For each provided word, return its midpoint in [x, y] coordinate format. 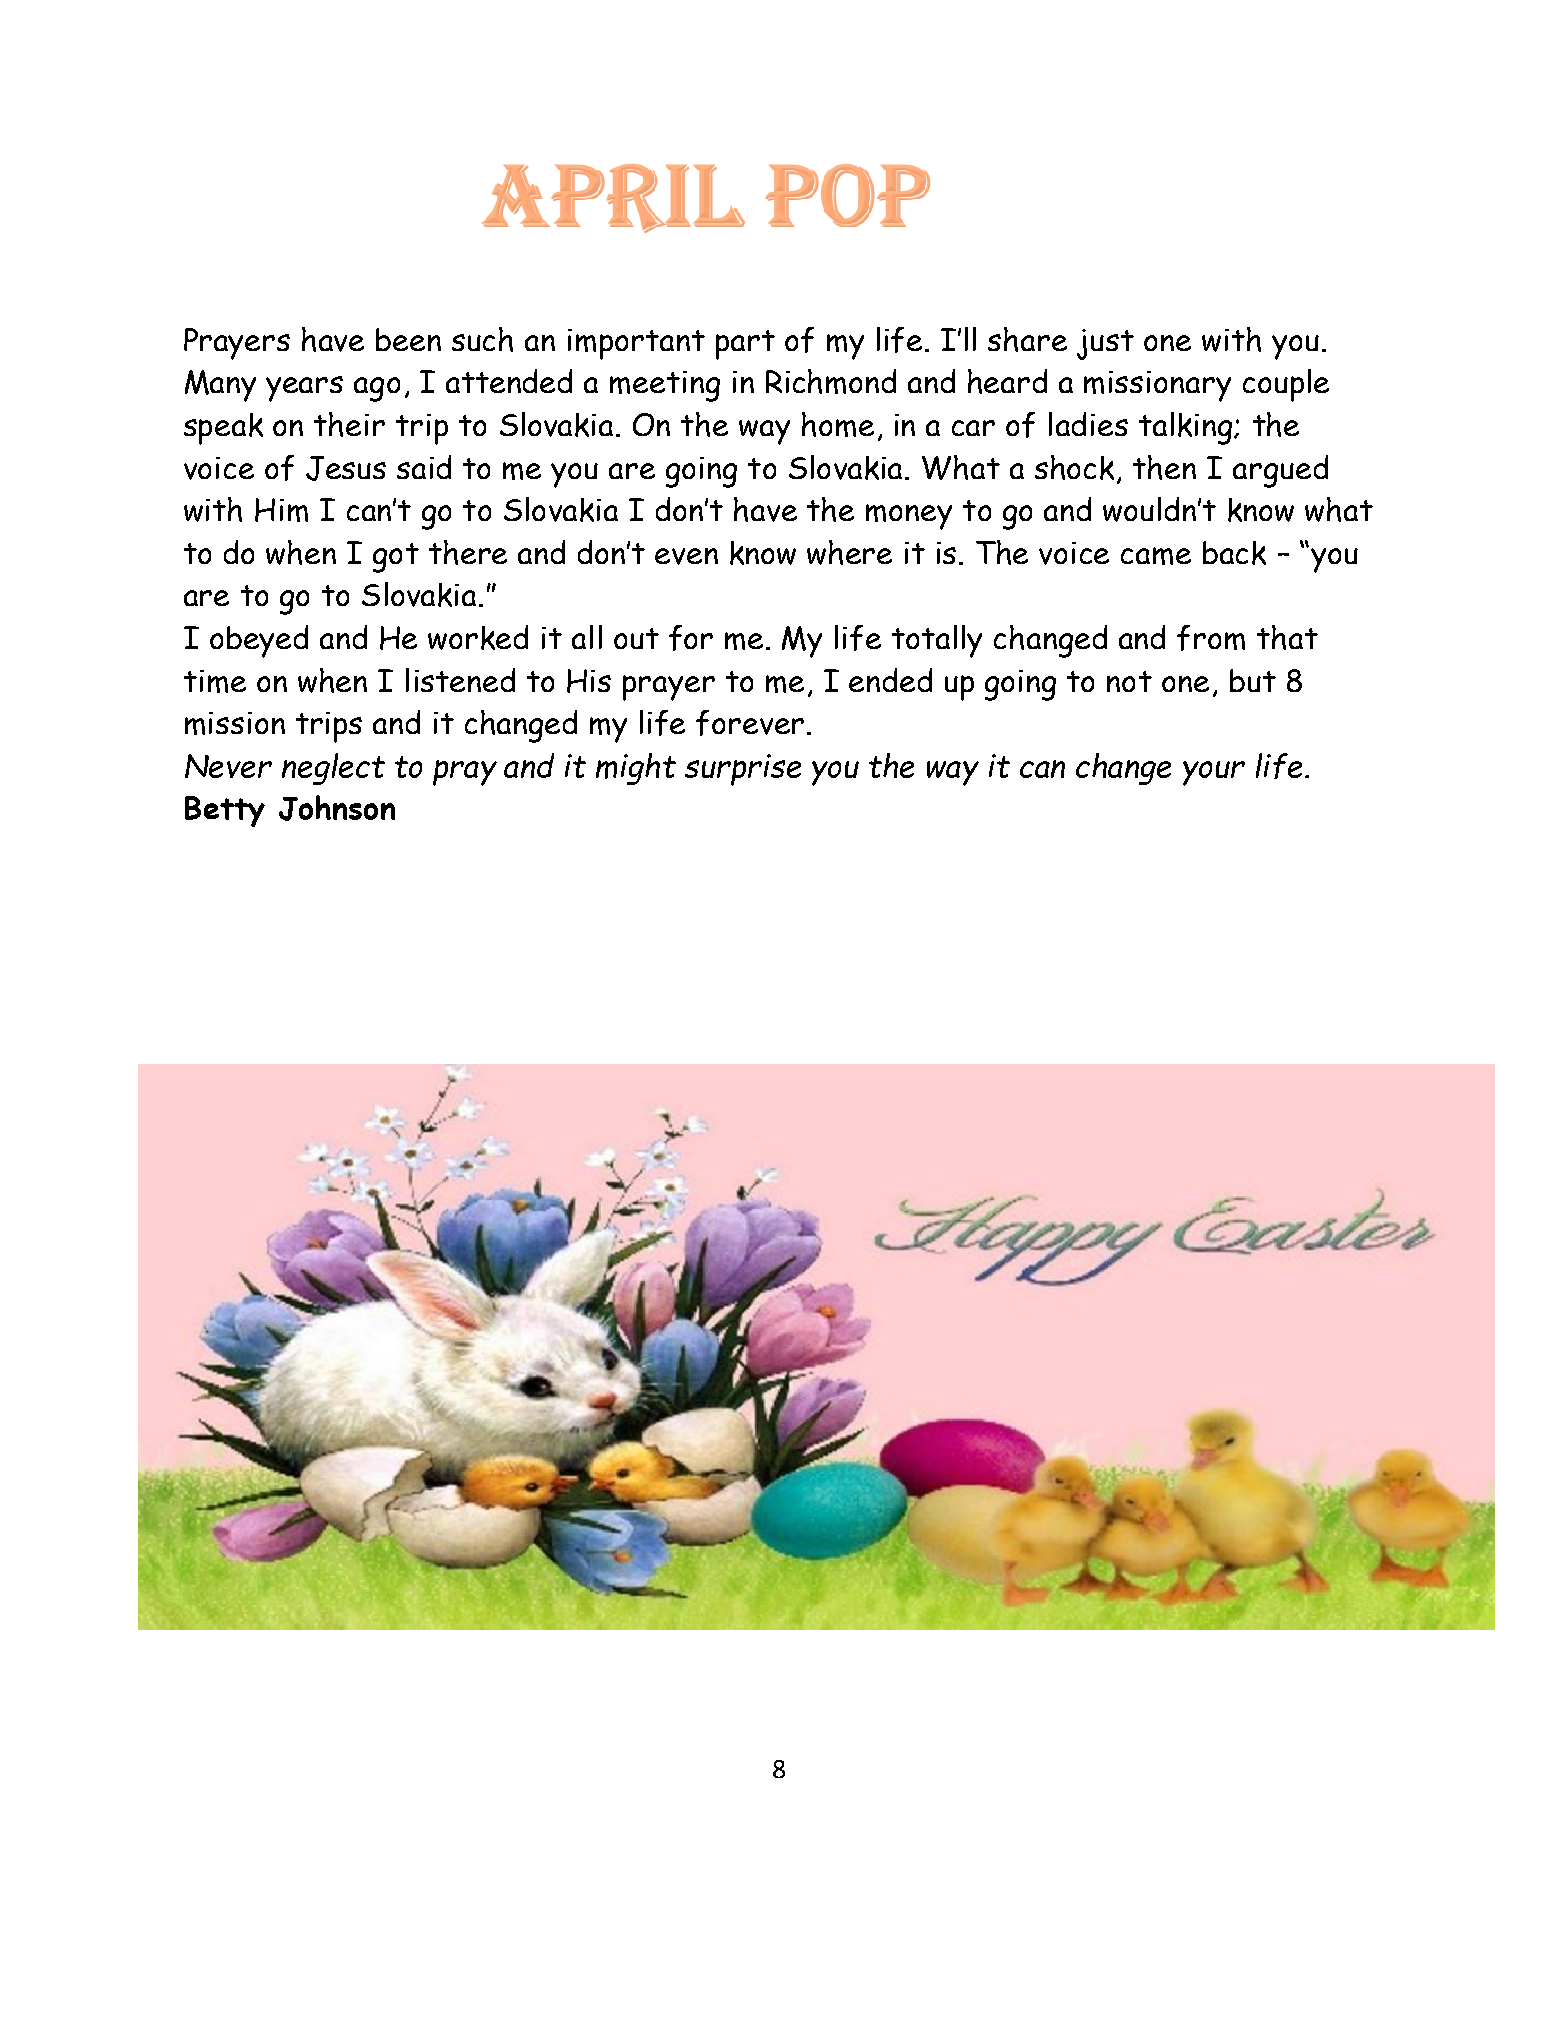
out [636, 638]
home [838, 424]
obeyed [259, 641]
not [1129, 681]
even [686, 556]
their [349, 424]
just [1105, 344]
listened [460, 680]
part [745, 345]
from [1211, 638]
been [408, 339]
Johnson [337, 808]
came [1156, 556]
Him [281, 510]
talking [1185, 428]
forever [750, 723]
